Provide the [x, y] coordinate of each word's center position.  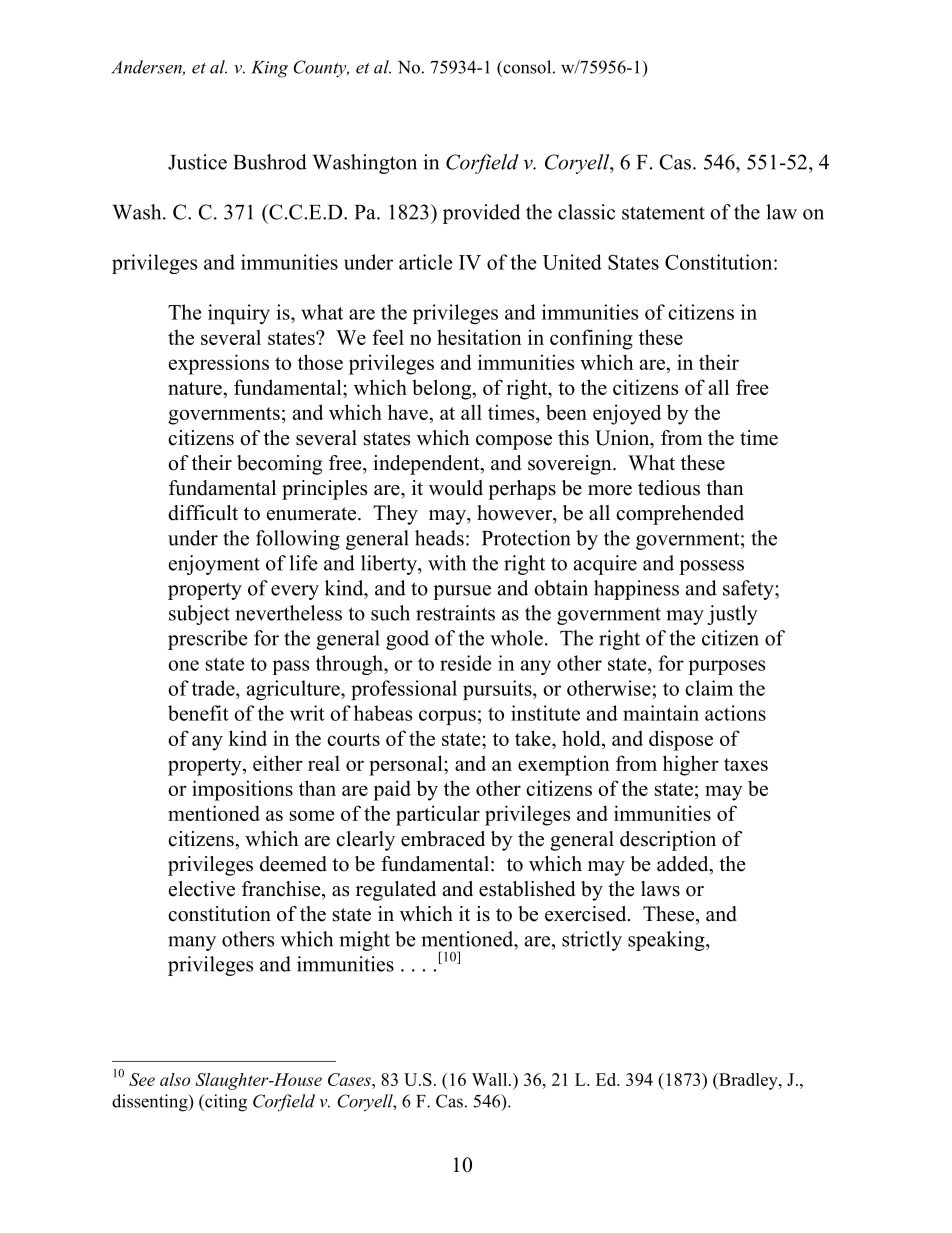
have [409, 412]
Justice [197, 162]
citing [225, 1103]
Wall [491, 1079]
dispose [681, 740]
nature [196, 388]
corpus [447, 717]
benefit [198, 713]
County [321, 69]
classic [586, 212]
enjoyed [627, 414]
